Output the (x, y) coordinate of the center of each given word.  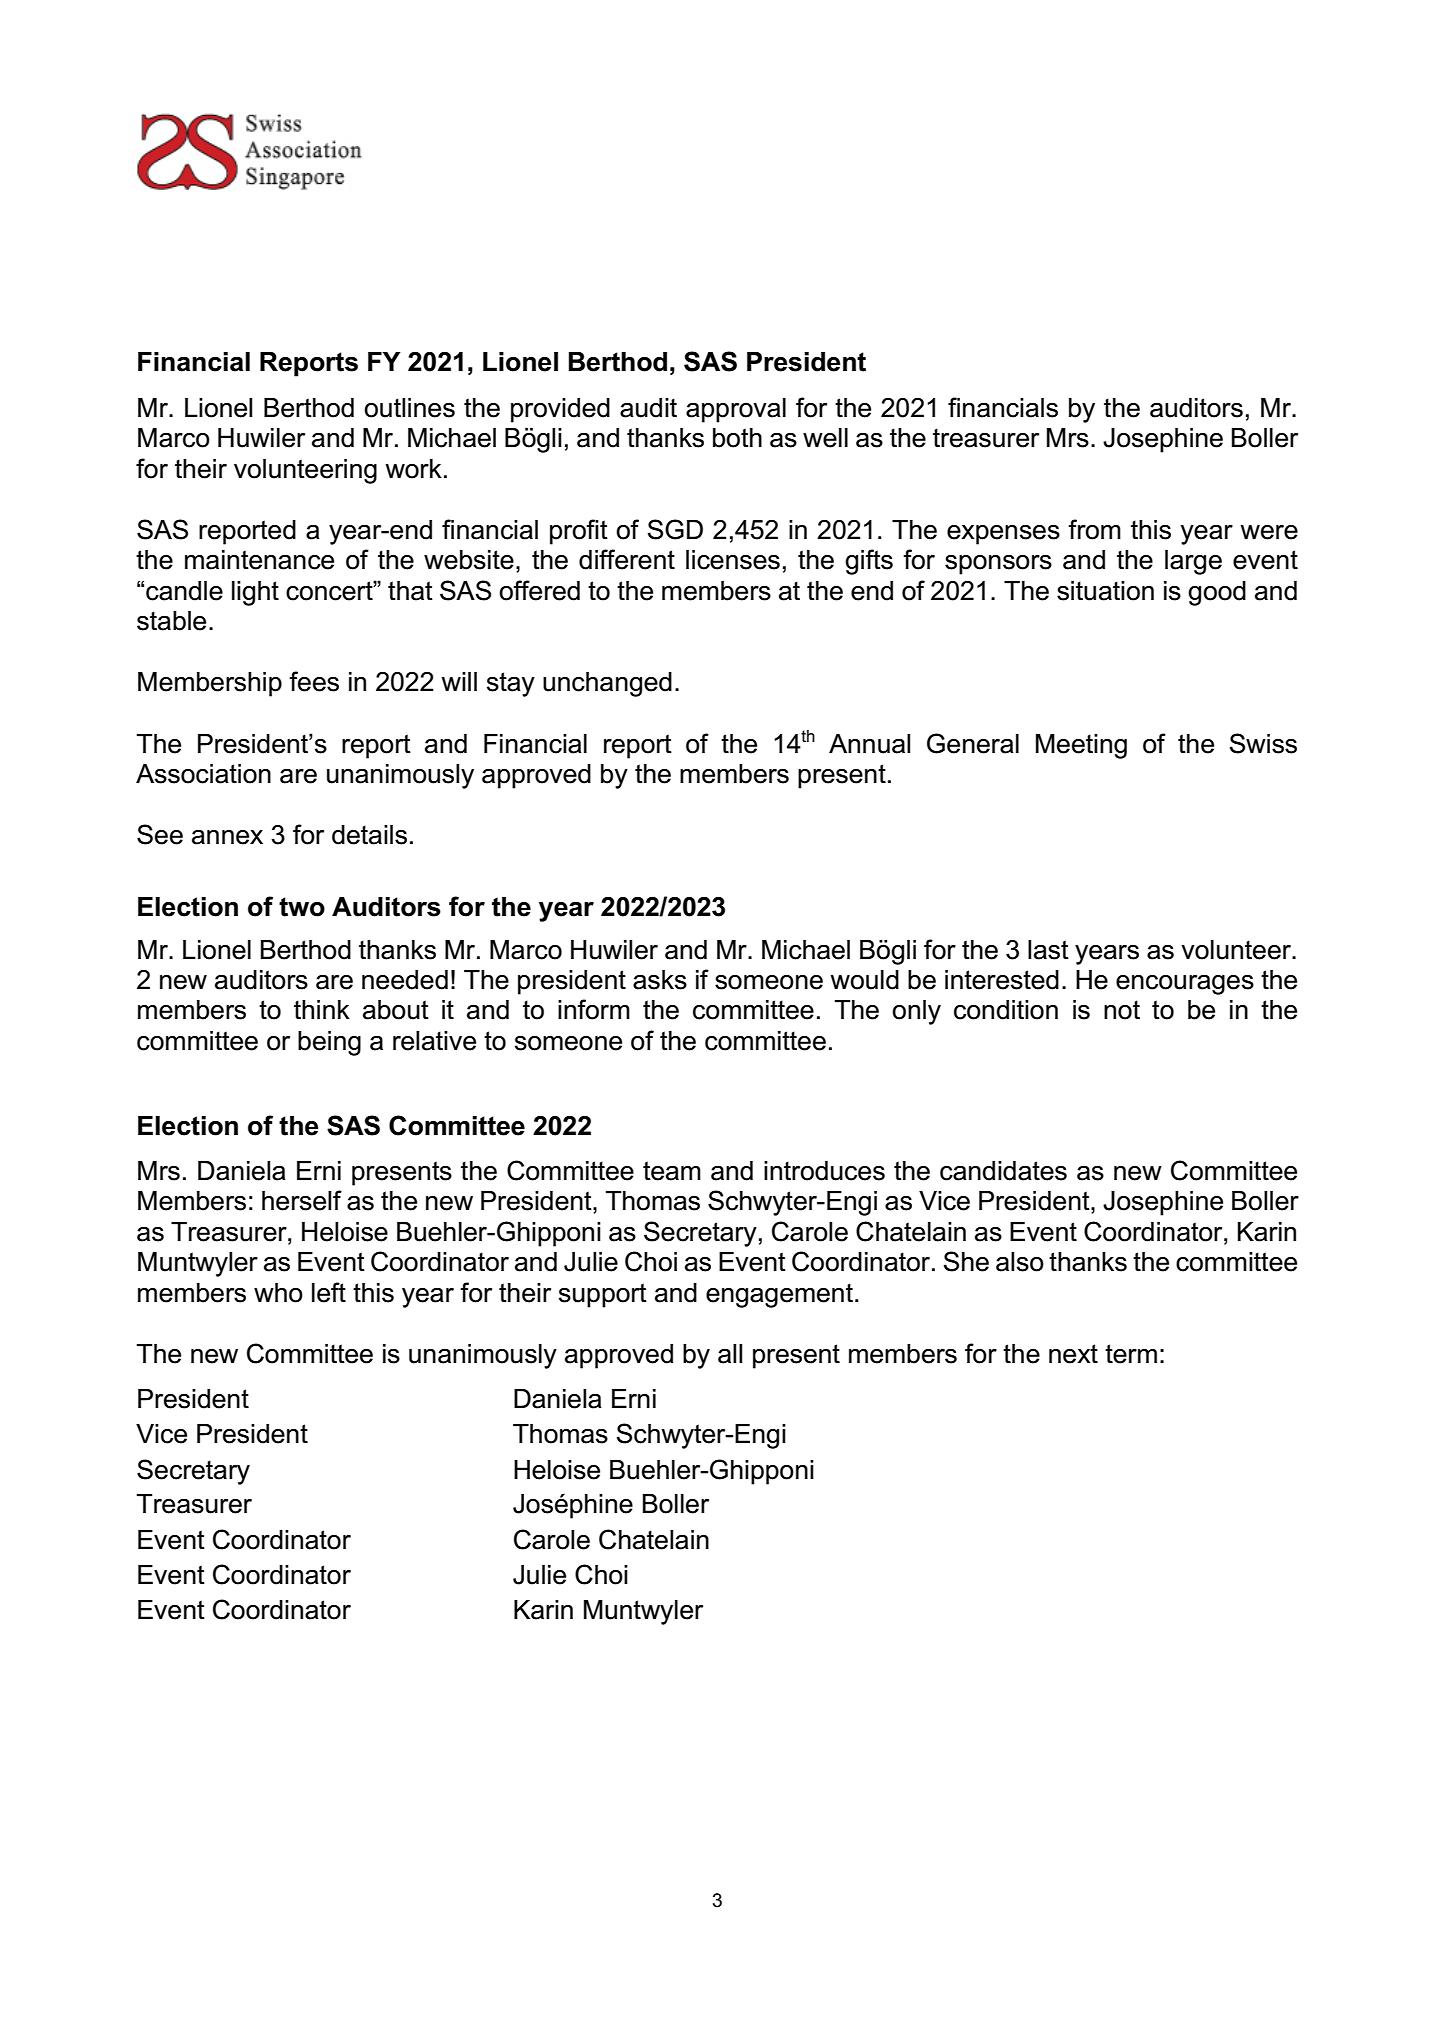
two (302, 907)
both (737, 438)
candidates (1003, 1171)
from (1094, 529)
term (1131, 1354)
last (1048, 950)
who (278, 1293)
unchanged (607, 684)
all (730, 1354)
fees (314, 681)
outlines (409, 408)
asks (660, 980)
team (672, 1171)
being (329, 1043)
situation (1105, 591)
